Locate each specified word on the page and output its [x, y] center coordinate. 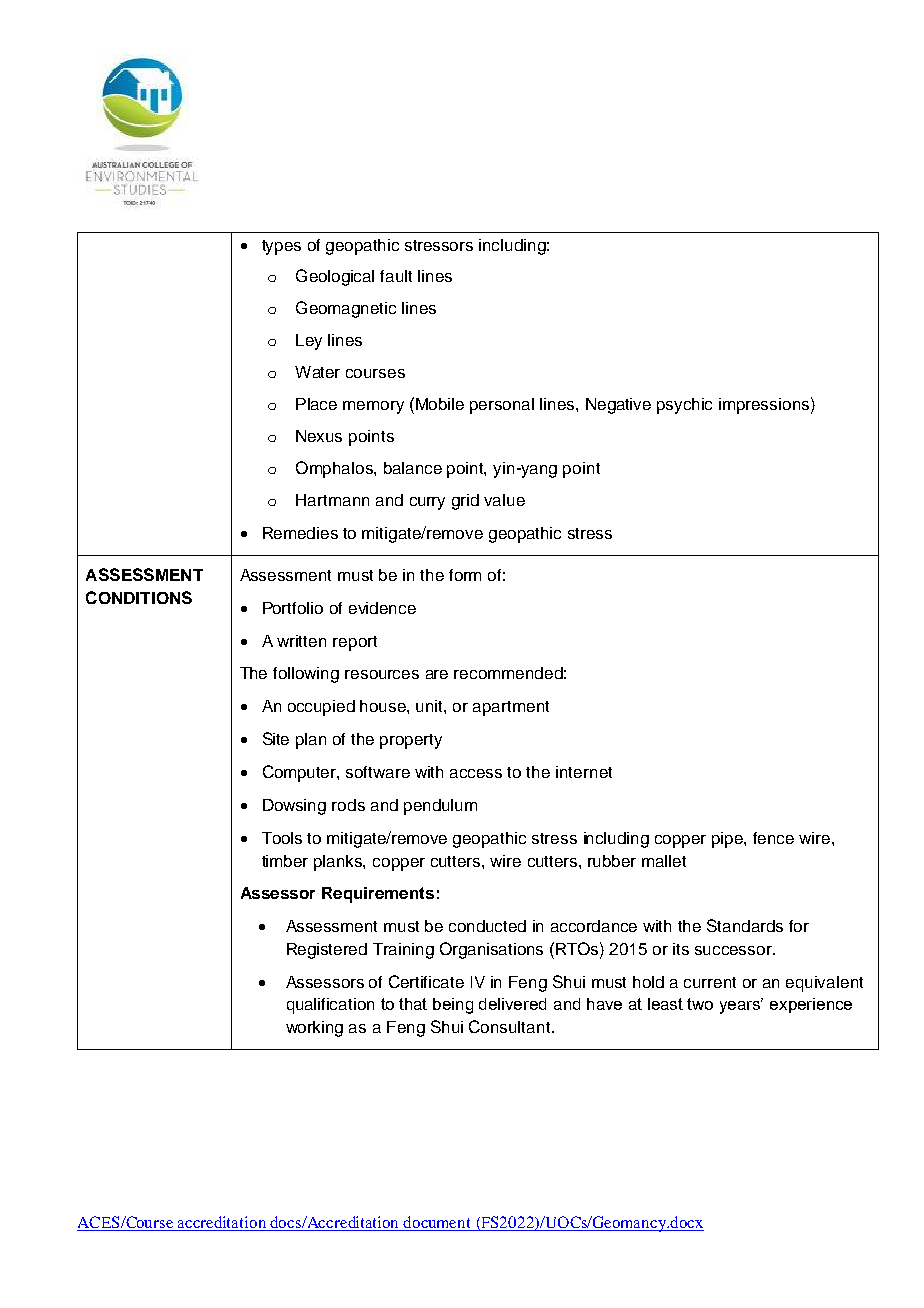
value [504, 500]
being [453, 1006]
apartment [511, 708]
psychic [684, 406]
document [436, 1222]
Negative [618, 406]
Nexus [319, 436]
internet [584, 772]
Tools [282, 838]
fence [773, 838]
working [314, 1029]
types [281, 247]
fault [396, 276]
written [301, 641]
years [741, 1006]
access [476, 773]
